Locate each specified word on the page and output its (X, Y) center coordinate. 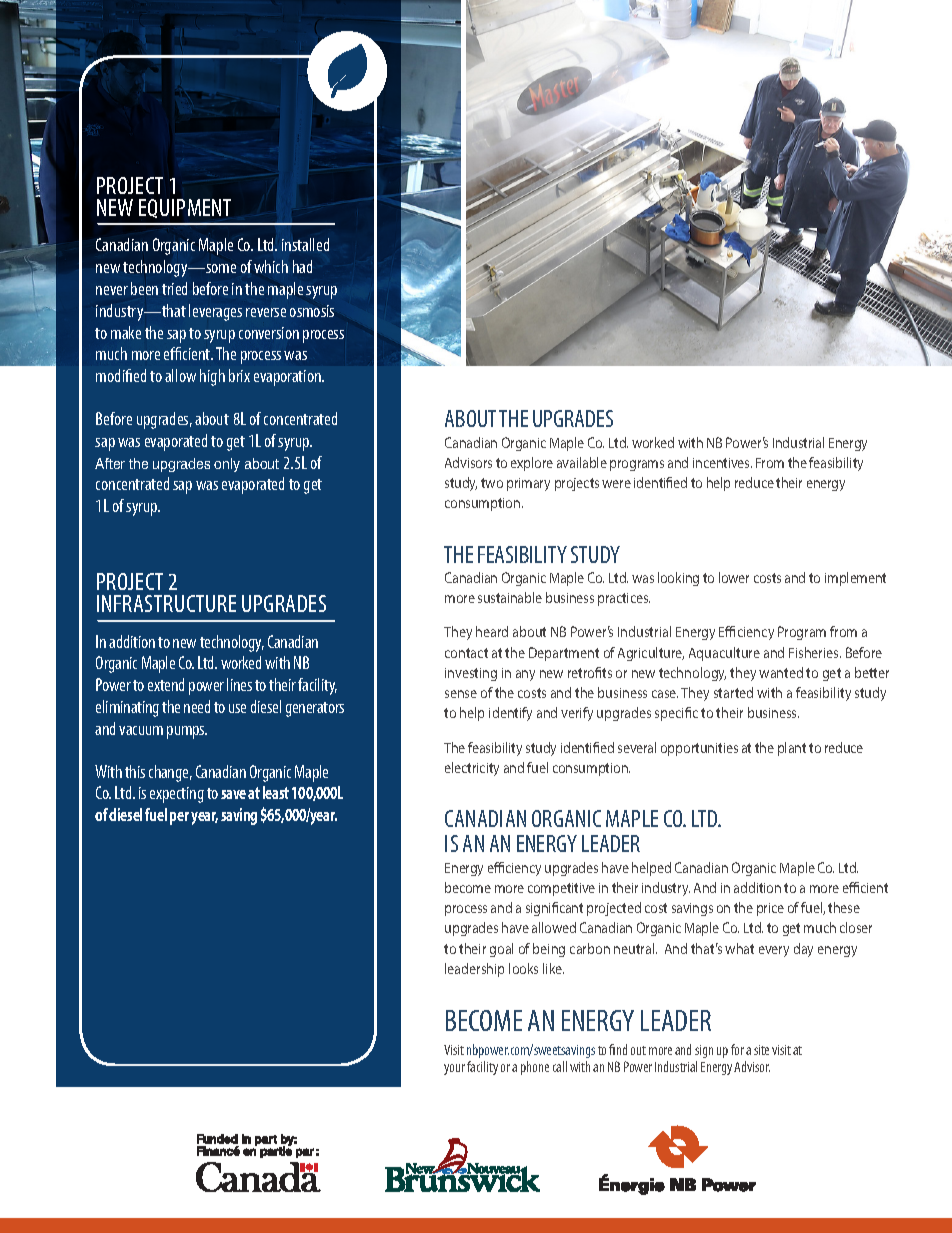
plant (792, 749)
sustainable (510, 597)
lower (734, 577)
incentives (722, 463)
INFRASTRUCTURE (166, 603)
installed (305, 244)
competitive (561, 889)
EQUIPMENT (185, 208)
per (179, 818)
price (770, 909)
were (616, 484)
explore (532, 464)
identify (510, 714)
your (454, 1069)
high (212, 377)
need (197, 706)
